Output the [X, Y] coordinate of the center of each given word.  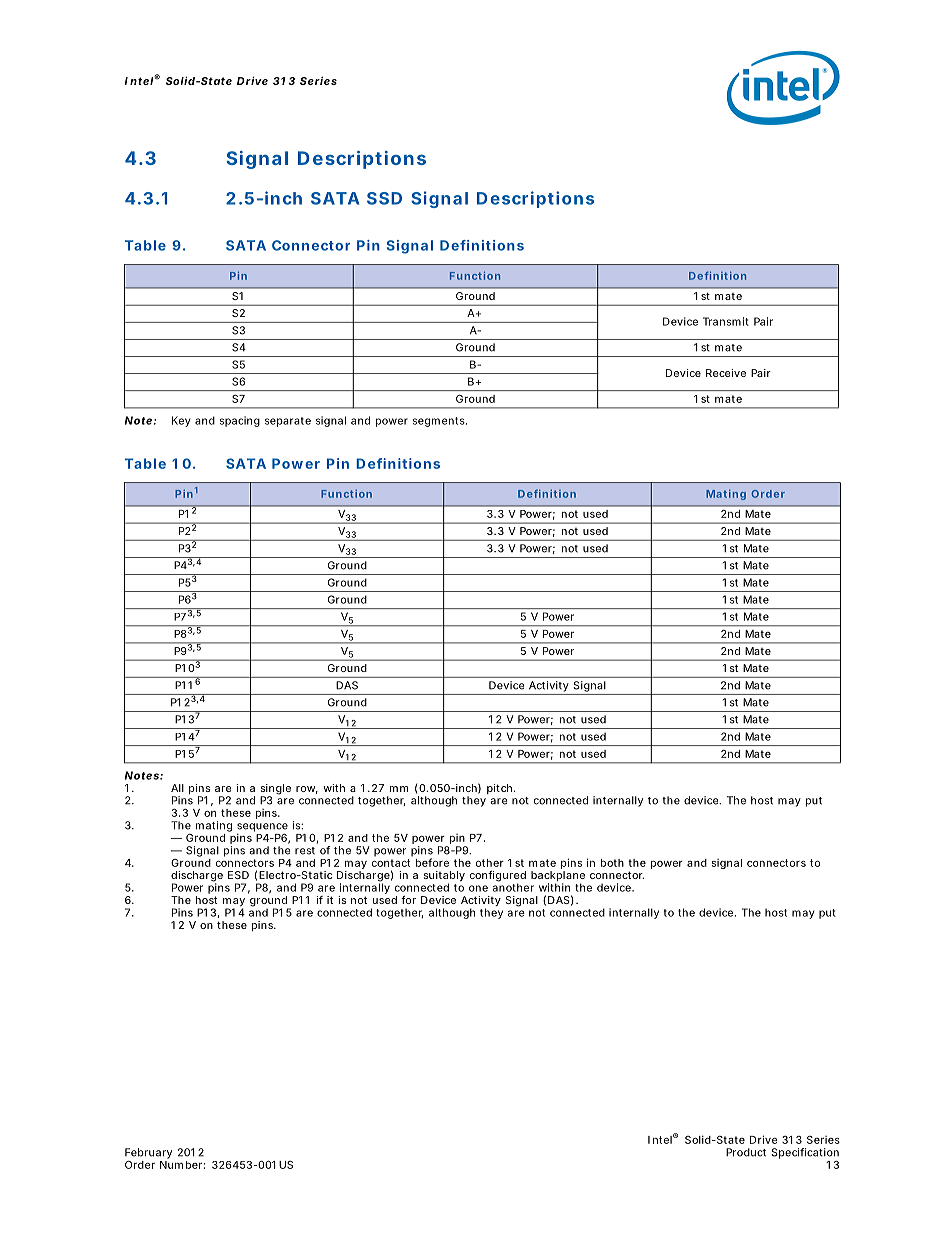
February [148, 1153]
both [612, 863]
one [478, 888]
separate [288, 422]
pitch [499, 789]
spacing [240, 421]
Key [181, 421]
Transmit [726, 321]
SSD [384, 198]
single [276, 790]
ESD [238, 875]
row [307, 790]
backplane [558, 877]
